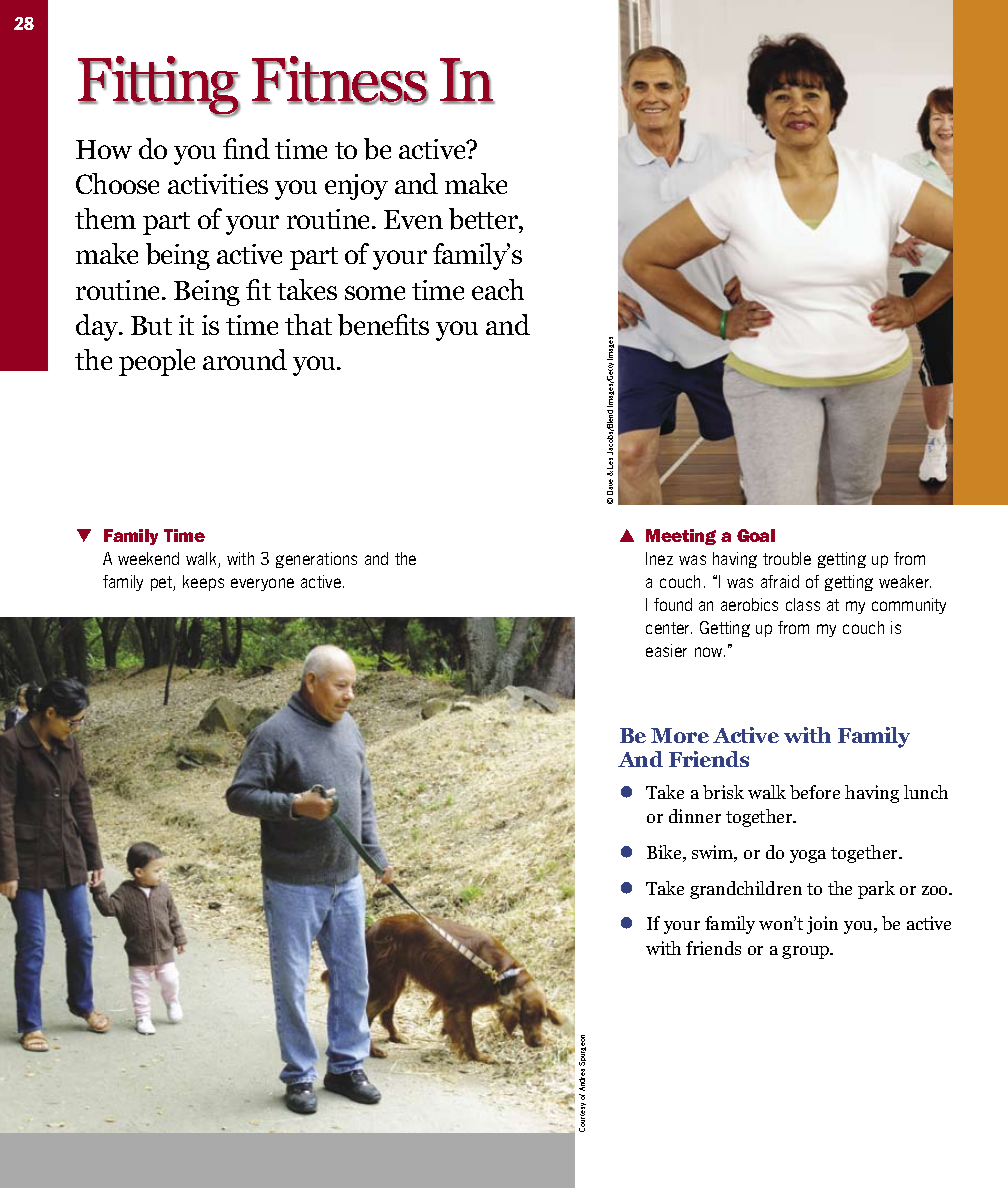  What do you see at coordinates (787, 558) in the image?
I see `trouble` at bounding box center [787, 558].
